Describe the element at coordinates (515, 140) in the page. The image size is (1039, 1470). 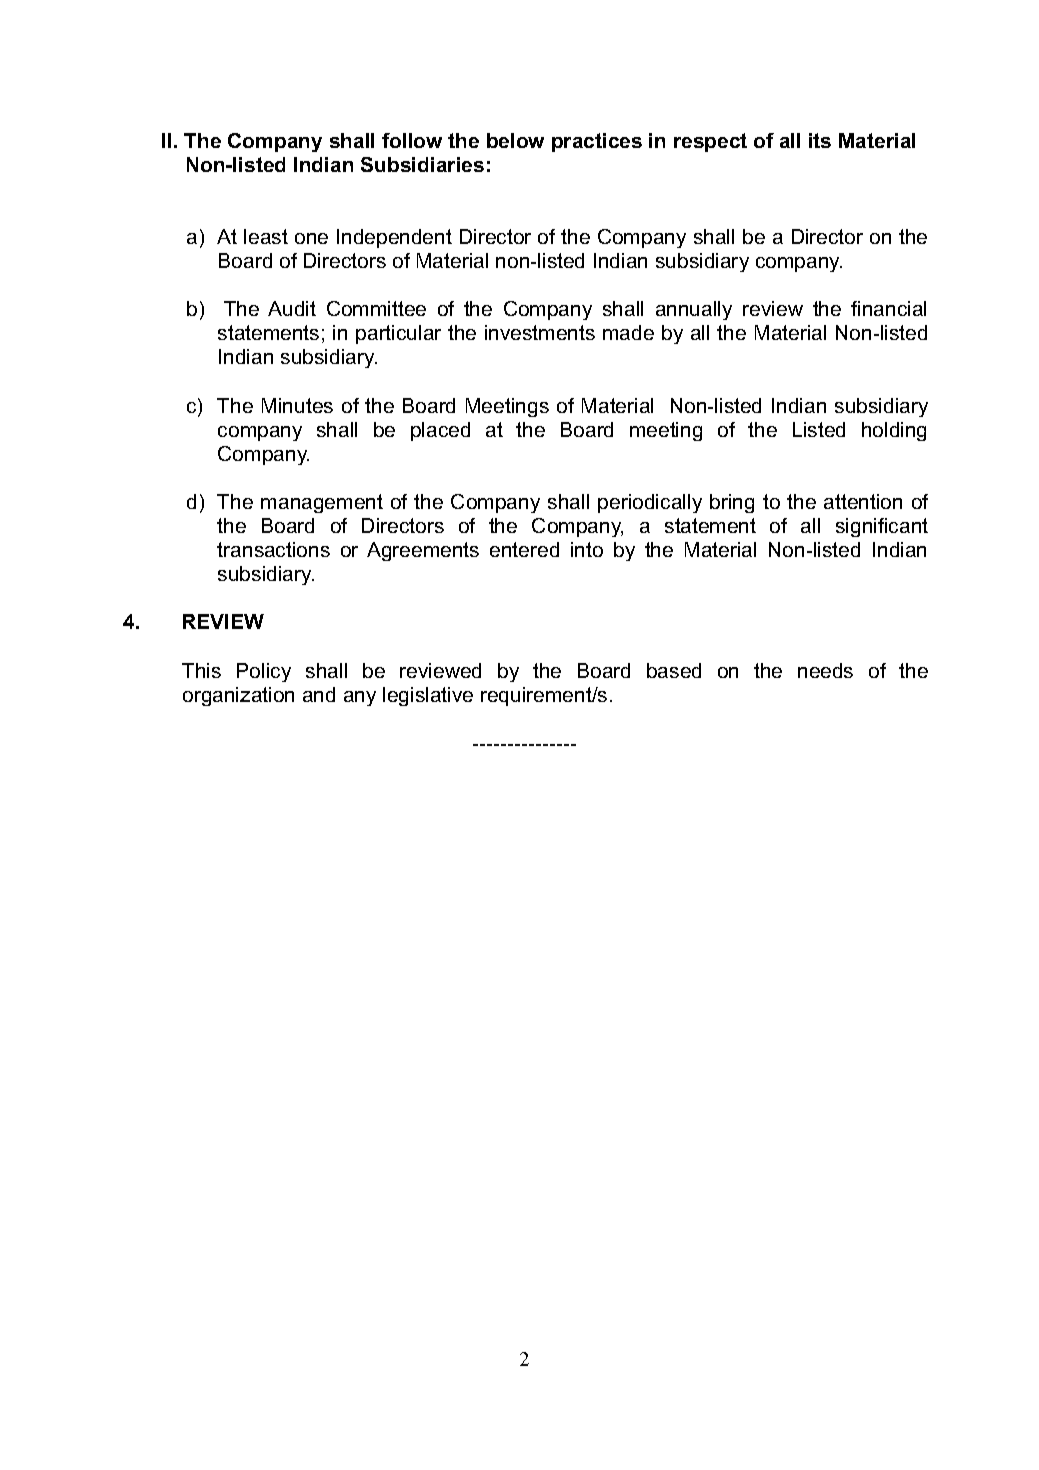
I see `below` at that location.
